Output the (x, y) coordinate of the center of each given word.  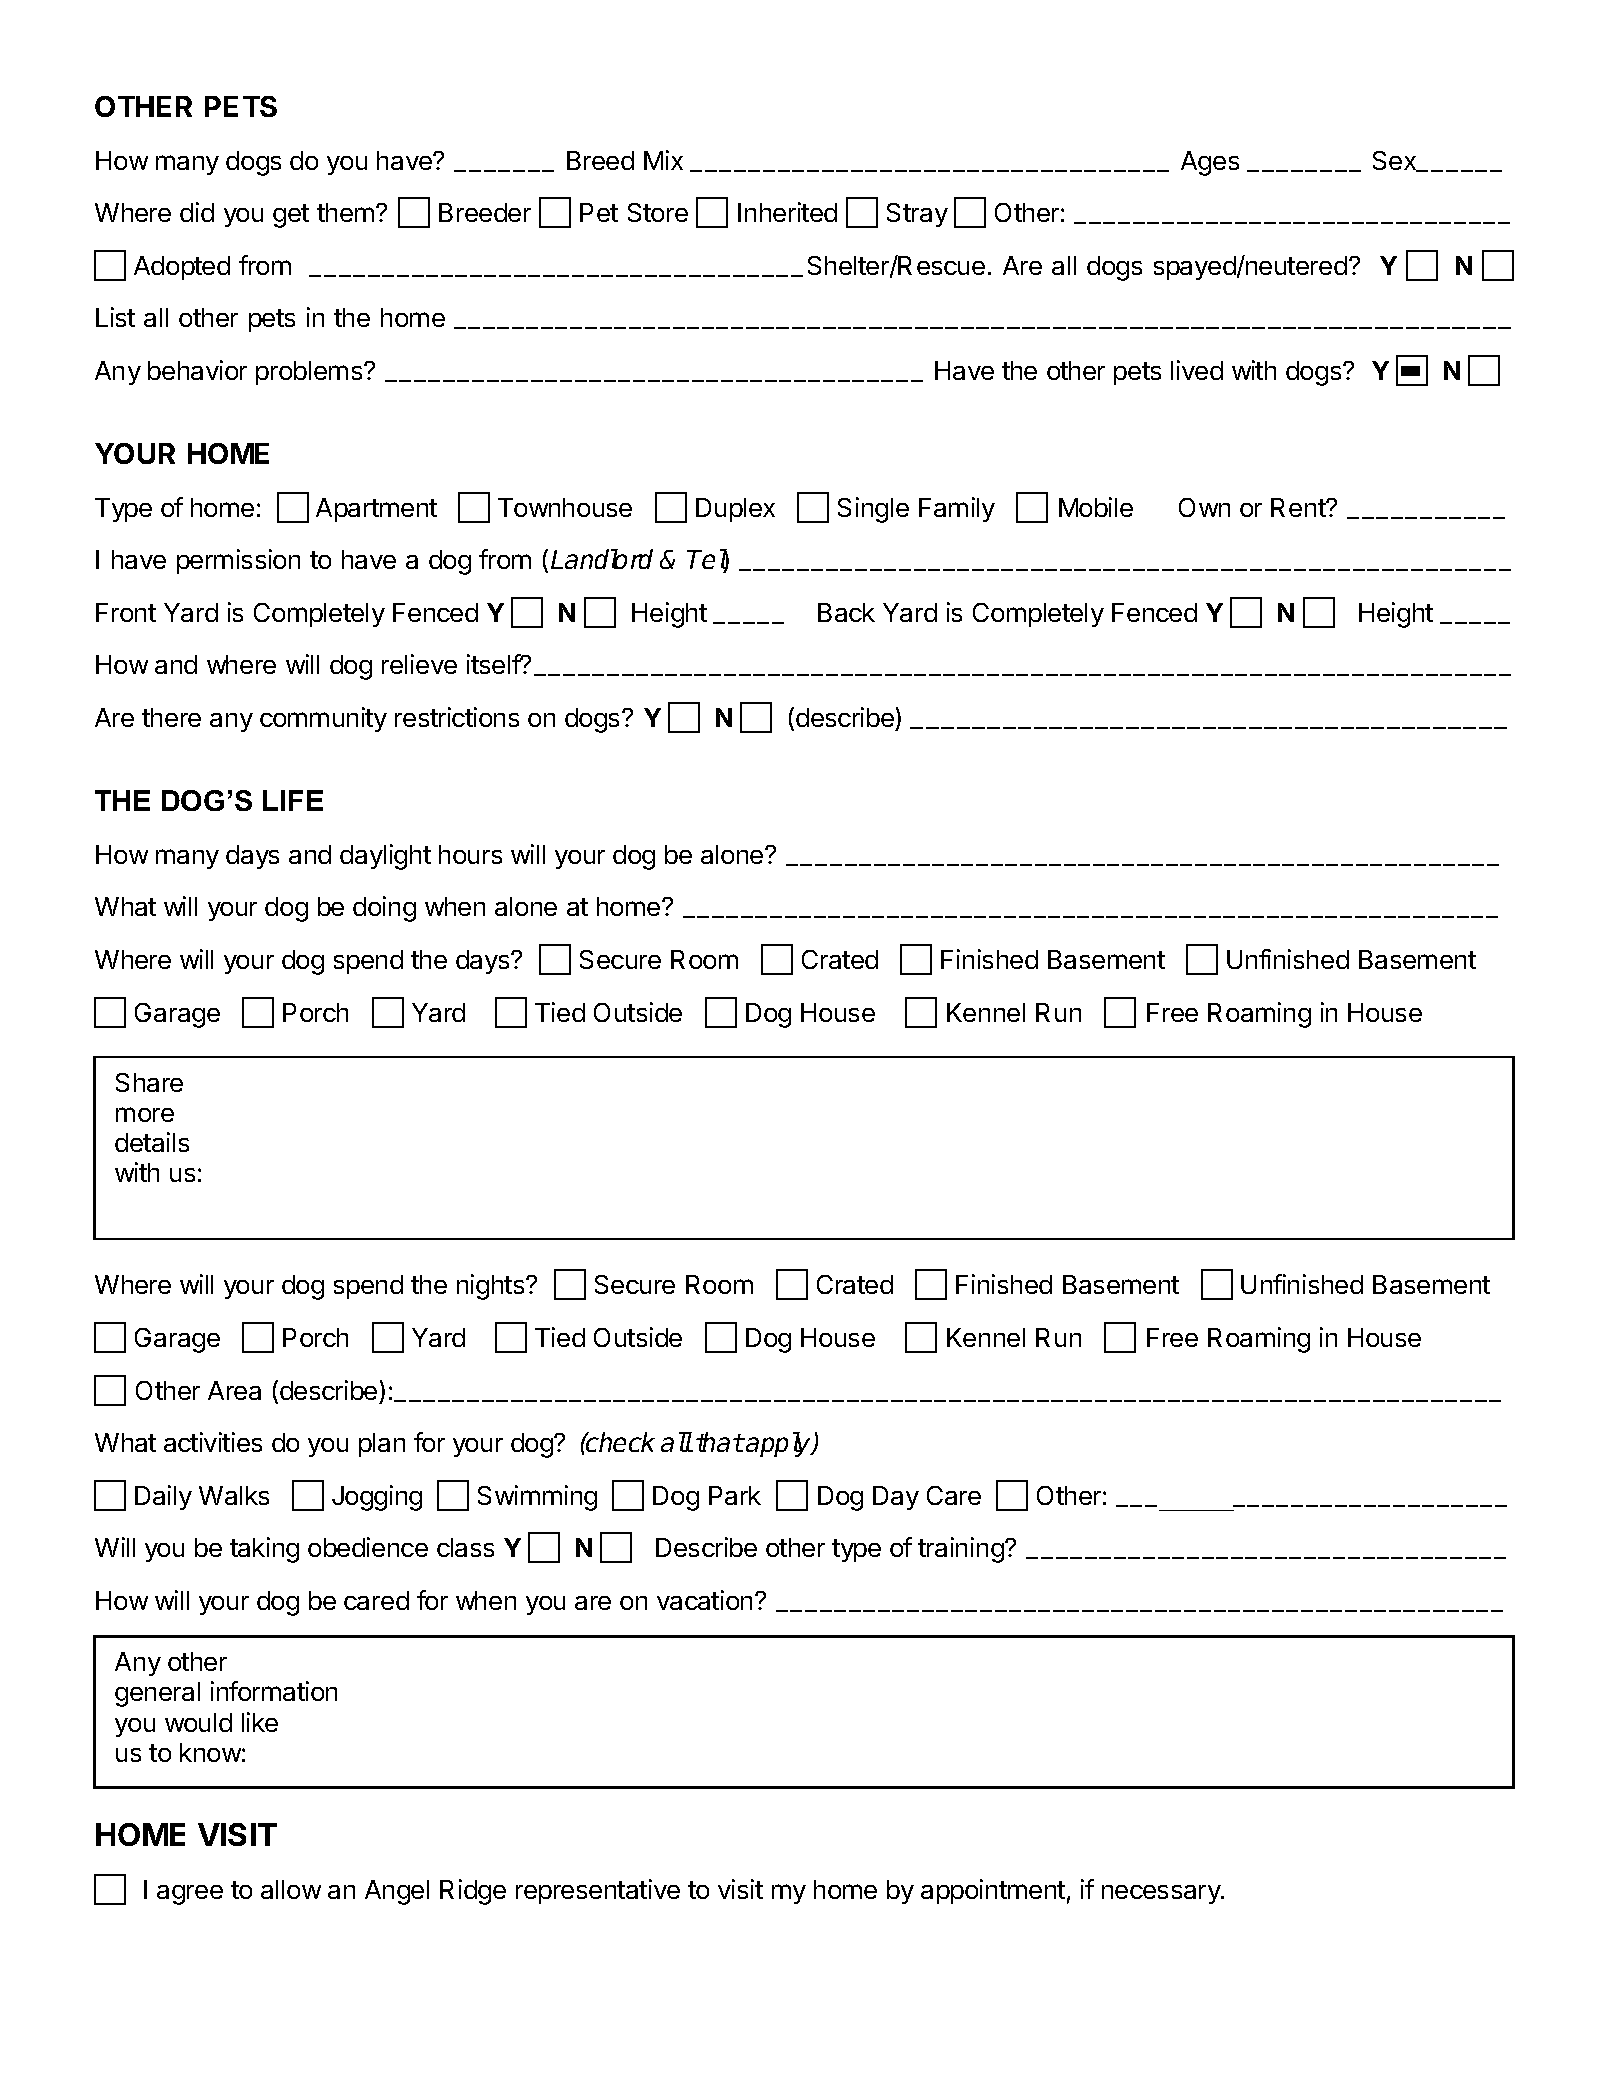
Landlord (602, 559)
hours (470, 854)
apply (779, 1444)
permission (238, 561)
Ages (1210, 163)
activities (213, 1442)
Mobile (1096, 507)
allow (291, 1889)
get (291, 216)
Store (658, 212)
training (962, 1550)
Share (149, 1082)
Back (846, 612)
